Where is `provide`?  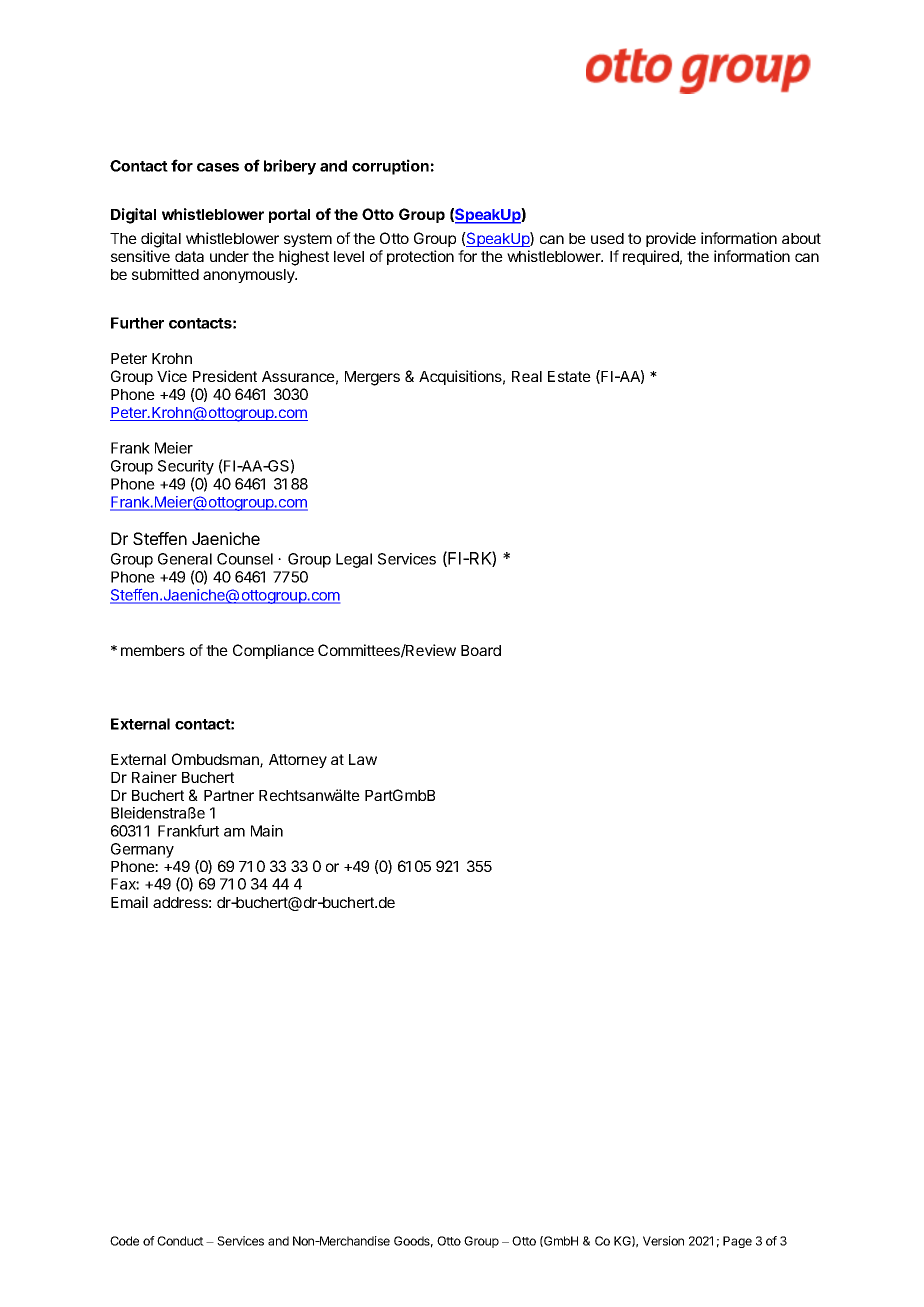
provide is located at coordinates (671, 239).
